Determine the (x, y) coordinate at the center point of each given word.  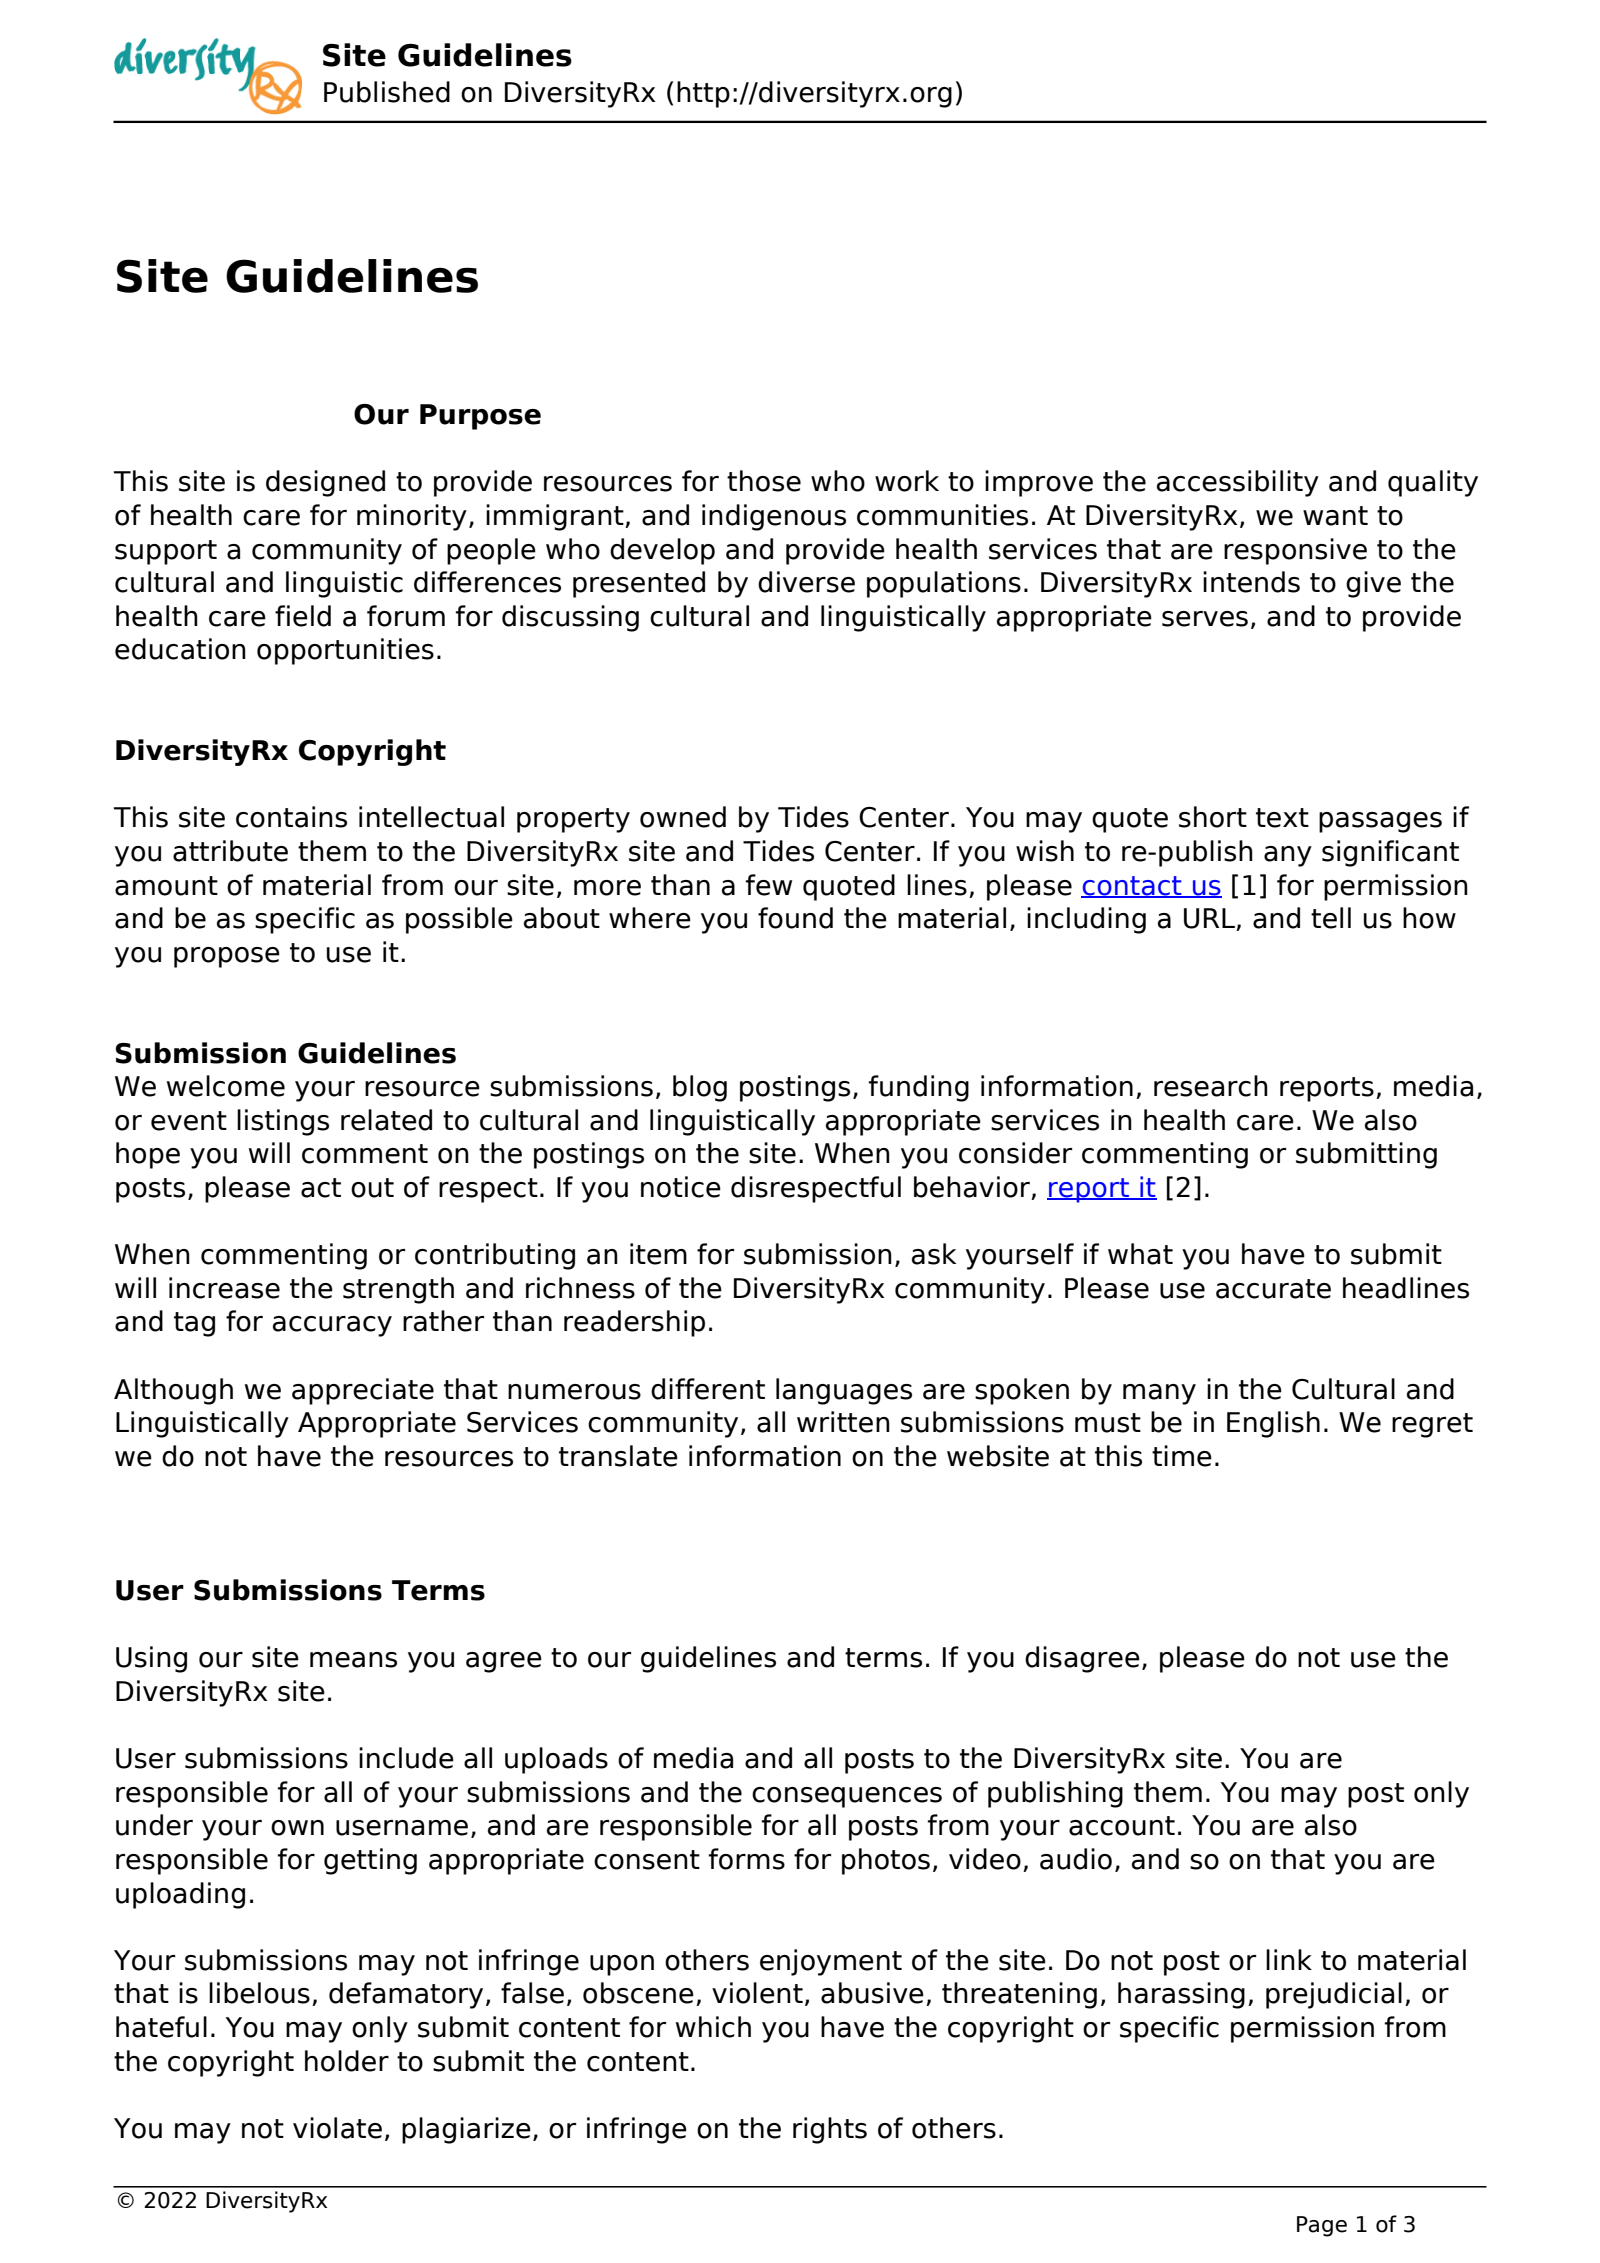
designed (325, 483)
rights (830, 2130)
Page (1322, 2226)
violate (337, 2128)
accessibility (1238, 483)
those (764, 481)
